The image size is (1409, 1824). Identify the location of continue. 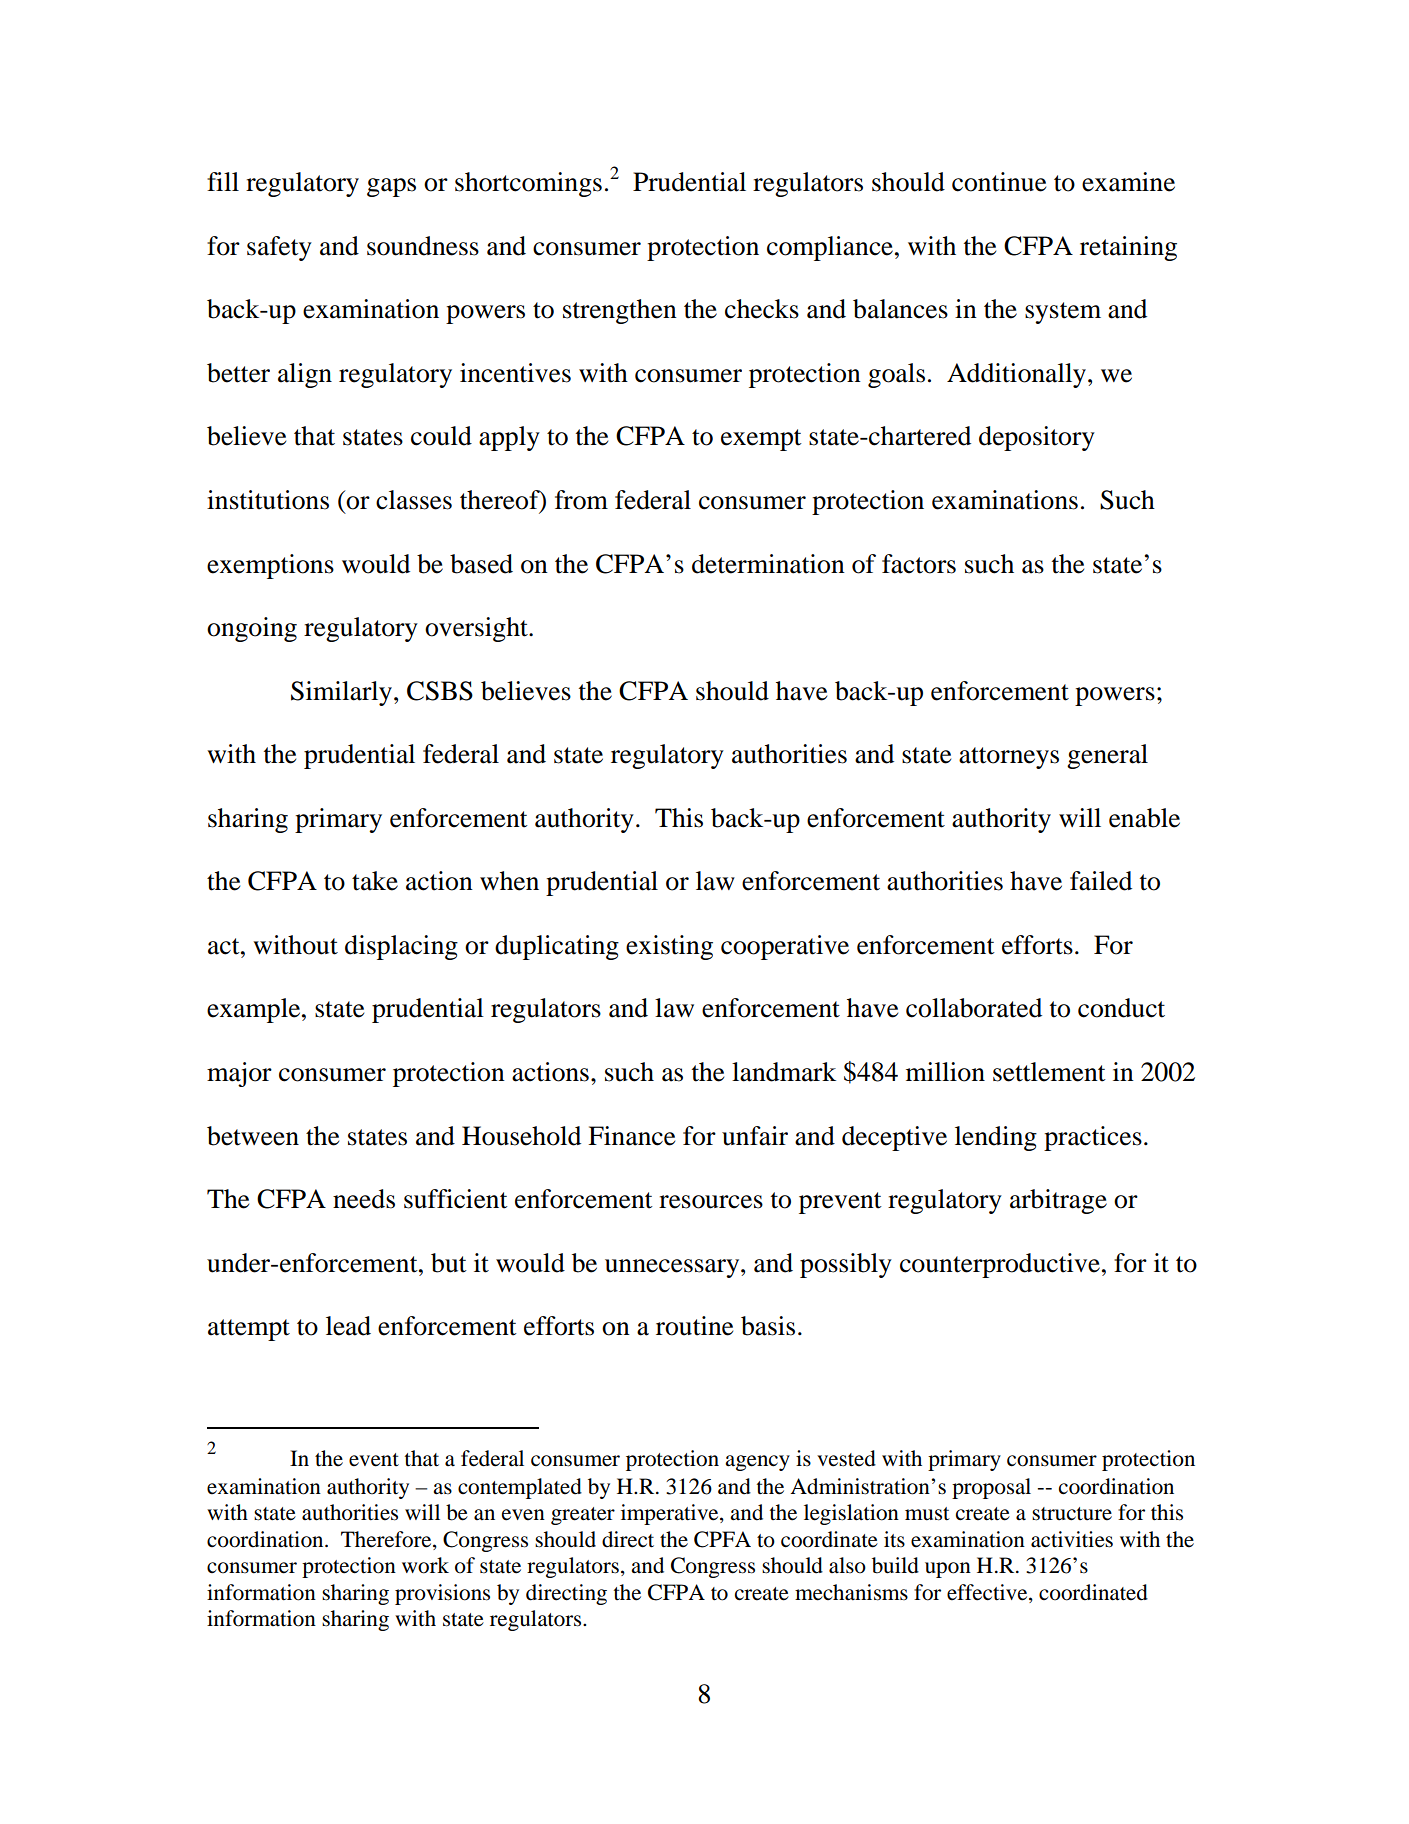
(999, 182).
